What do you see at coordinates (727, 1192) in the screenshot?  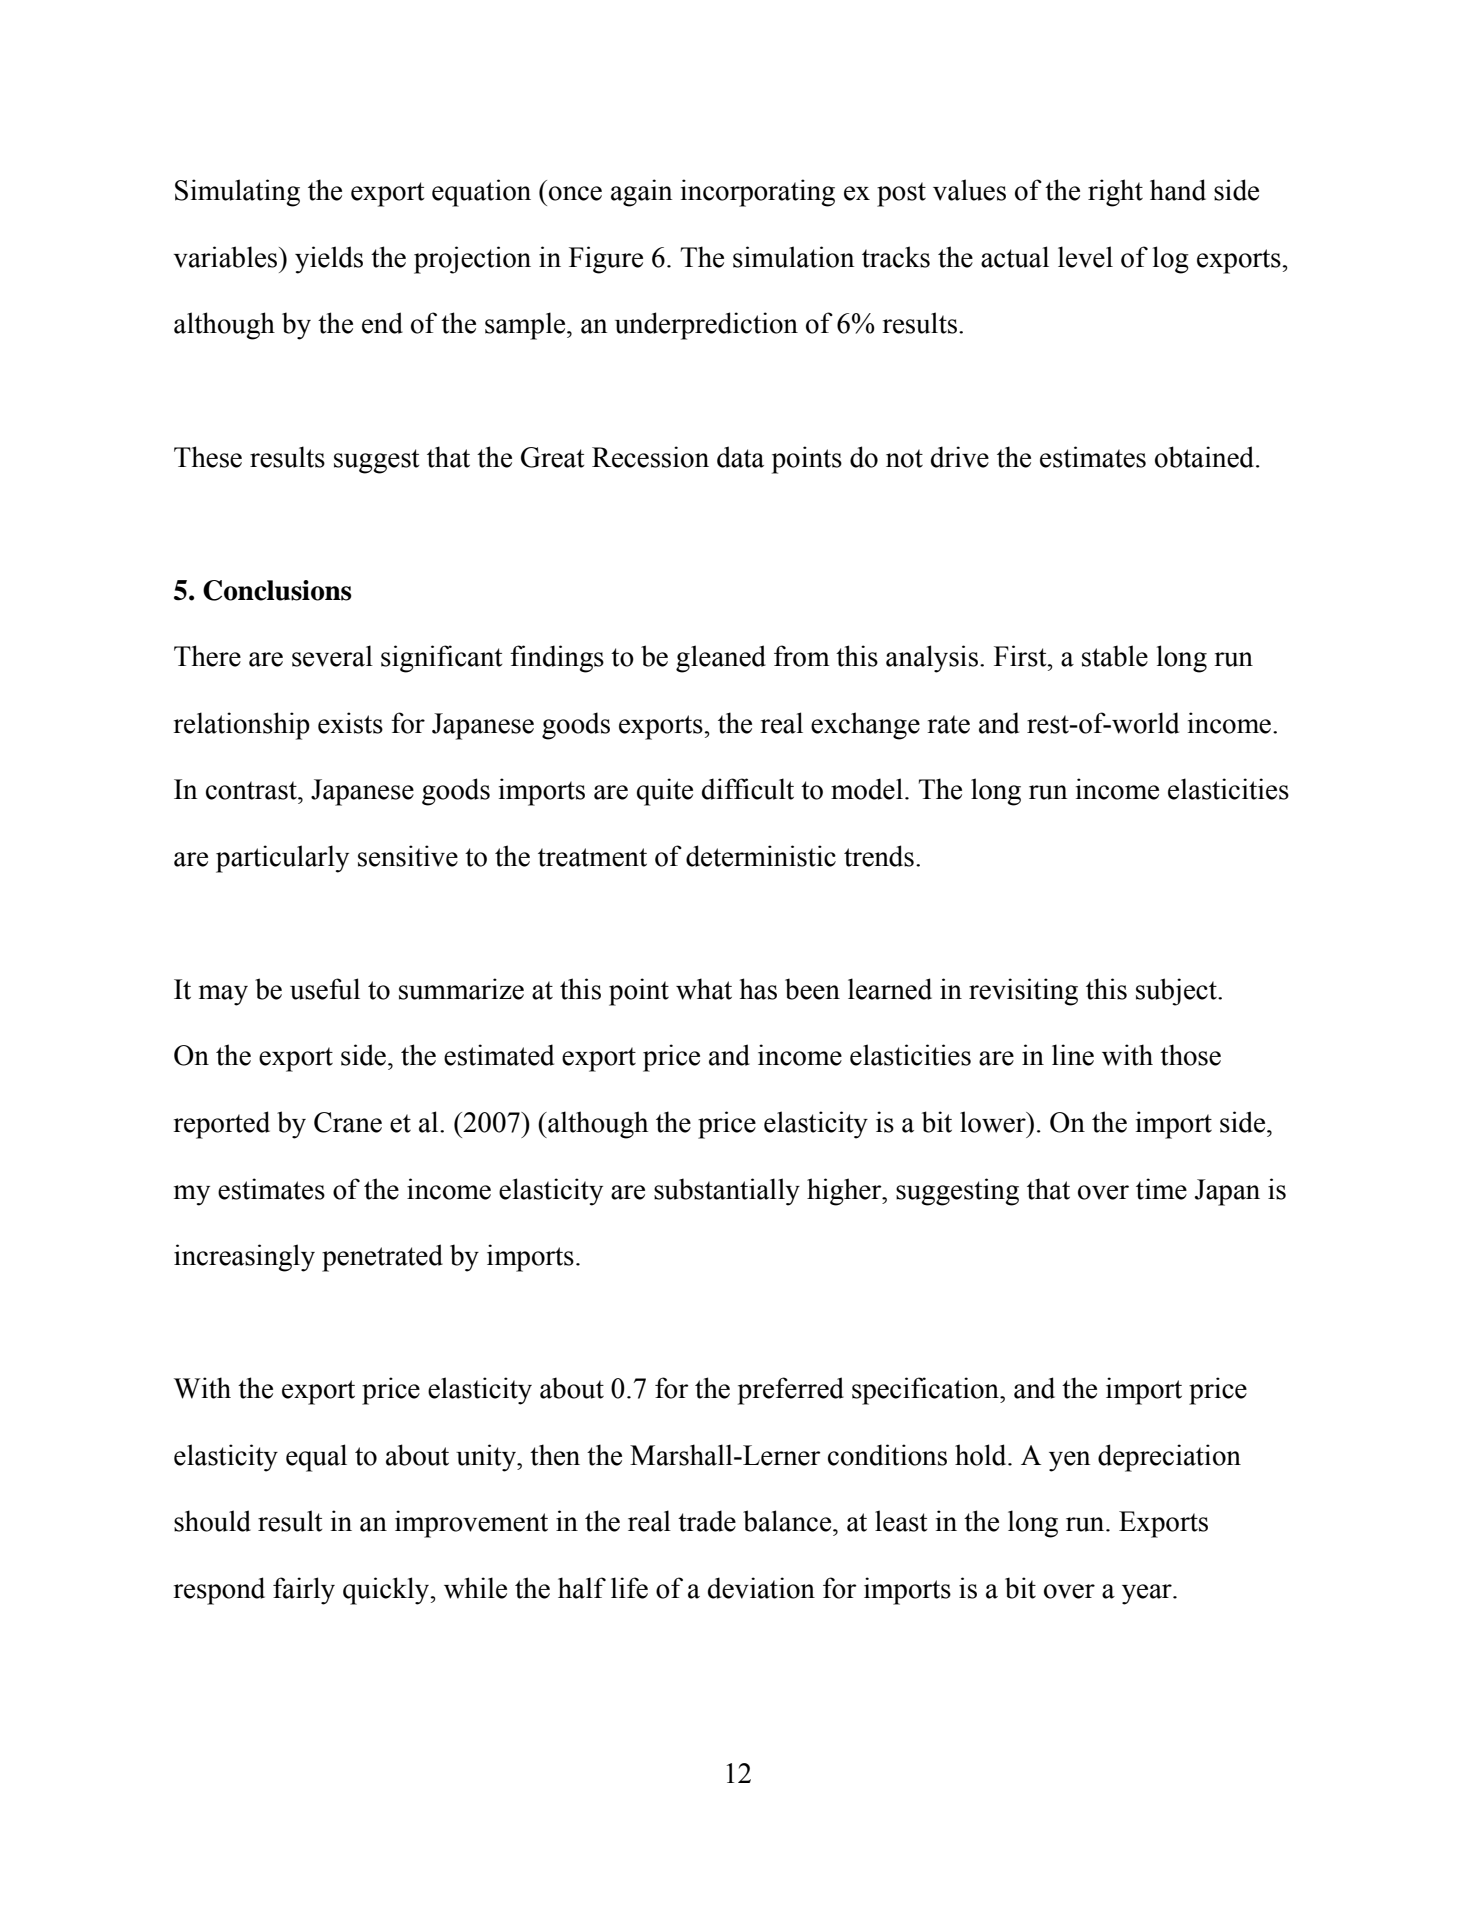 I see `substantially` at bounding box center [727, 1192].
